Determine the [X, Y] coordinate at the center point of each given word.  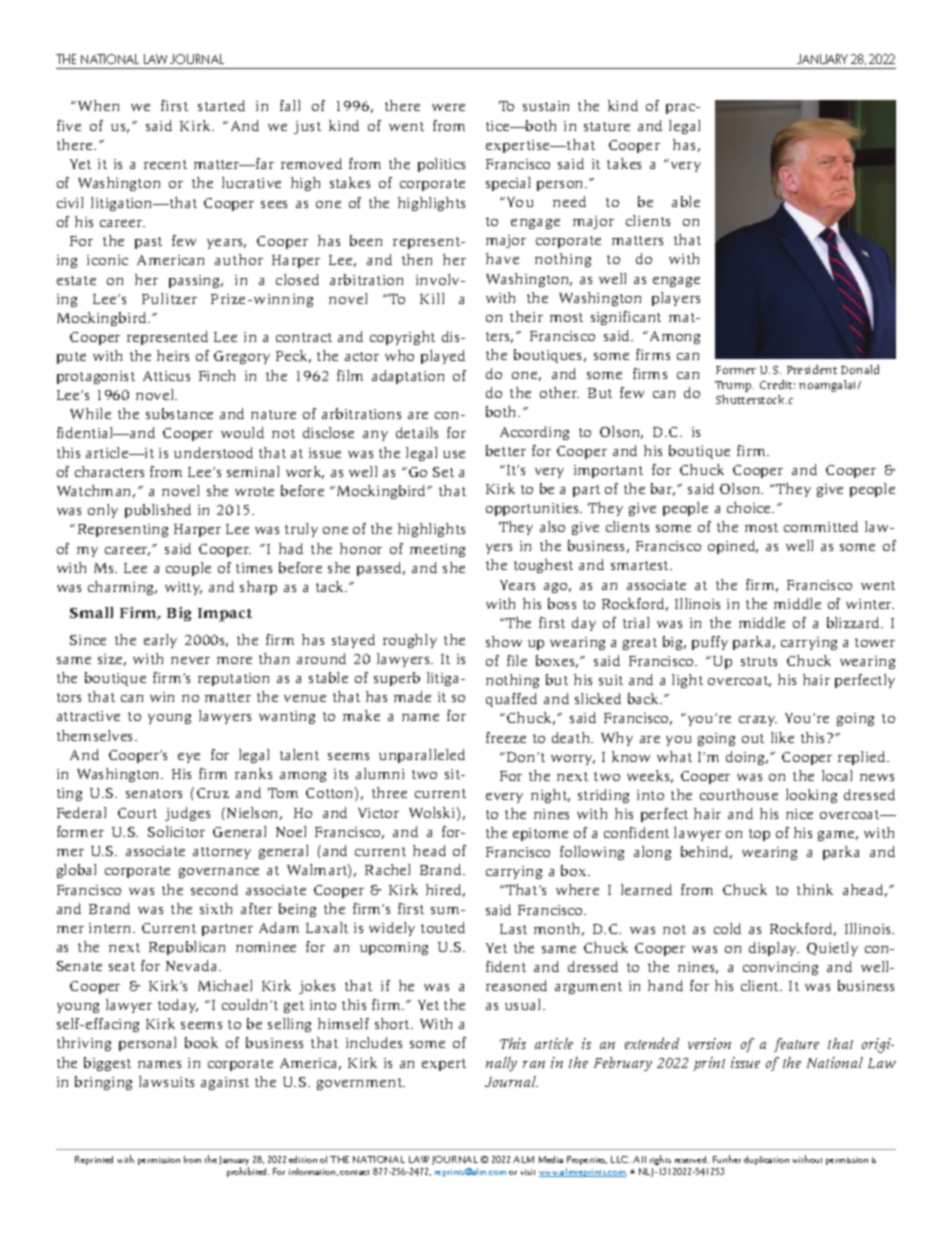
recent [165, 164]
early [160, 641]
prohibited [248, 1172]
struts [759, 661]
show [504, 641]
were [448, 107]
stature [607, 126]
